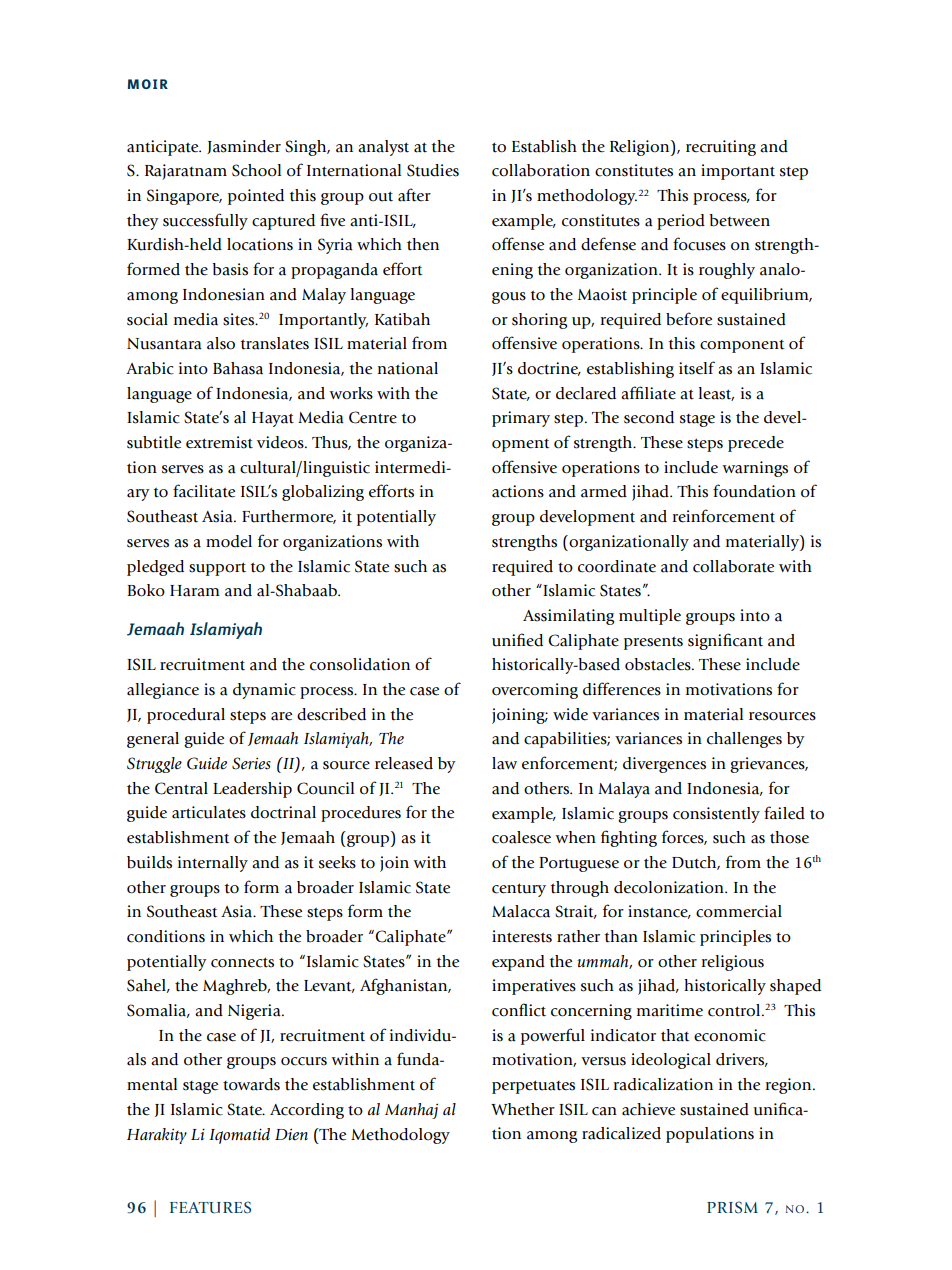 The image size is (952, 1270). What do you see at coordinates (517, 640) in the page?
I see `unified` at bounding box center [517, 640].
